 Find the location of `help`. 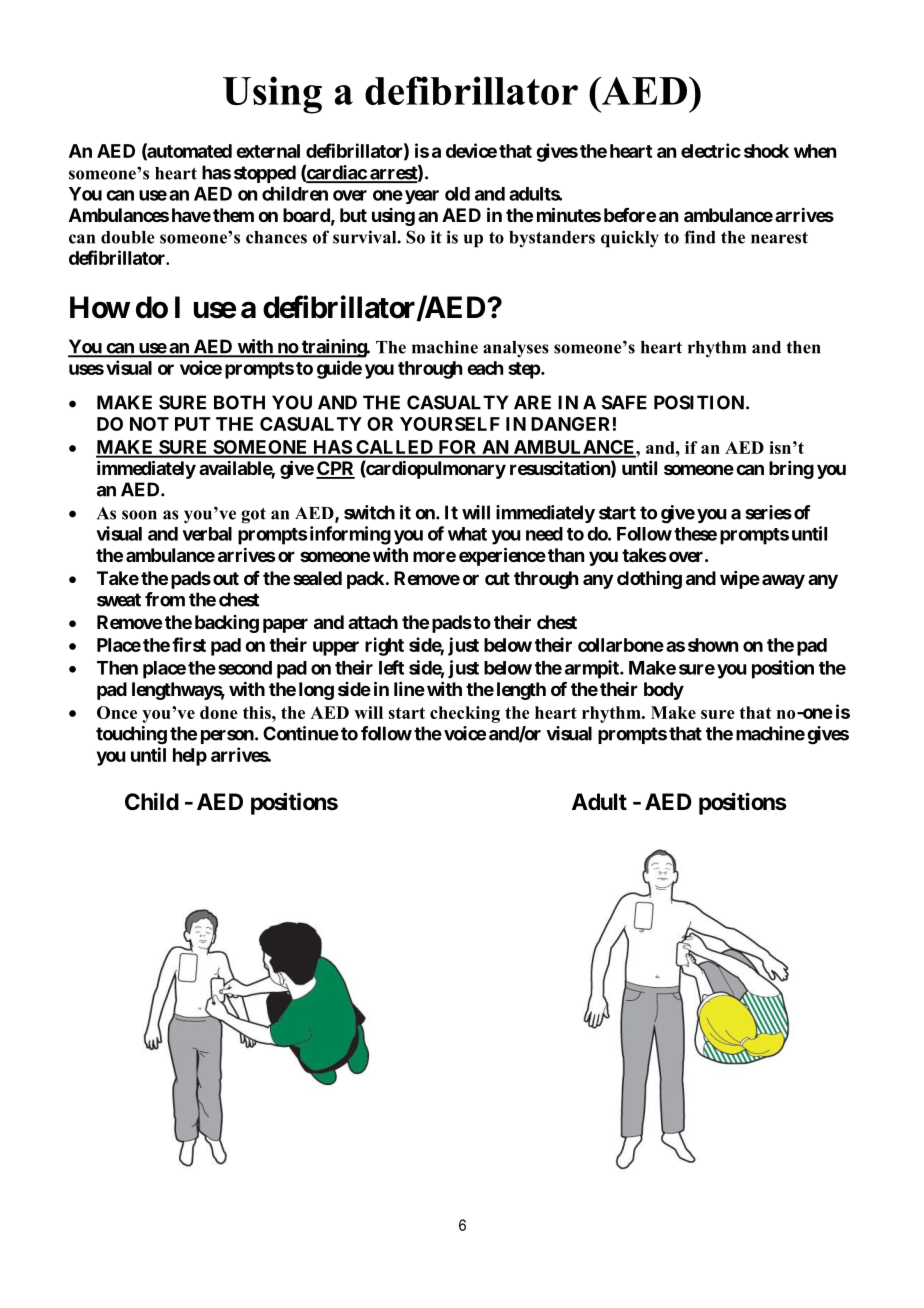

help is located at coordinates (190, 757).
